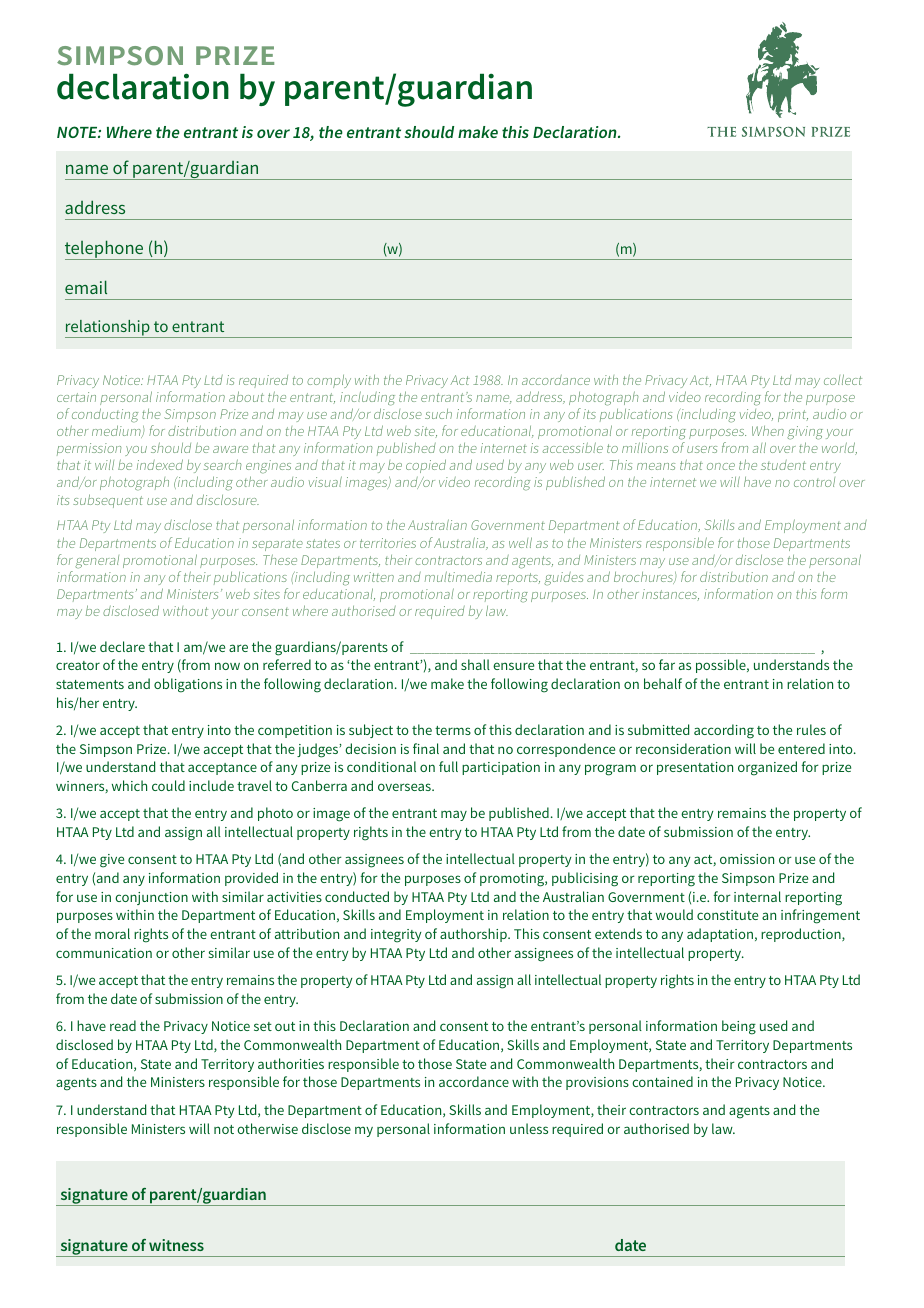 The image size is (924, 1308). Describe the element at coordinates (474, 935) in the screenshot. I see `authorship` at that location.
